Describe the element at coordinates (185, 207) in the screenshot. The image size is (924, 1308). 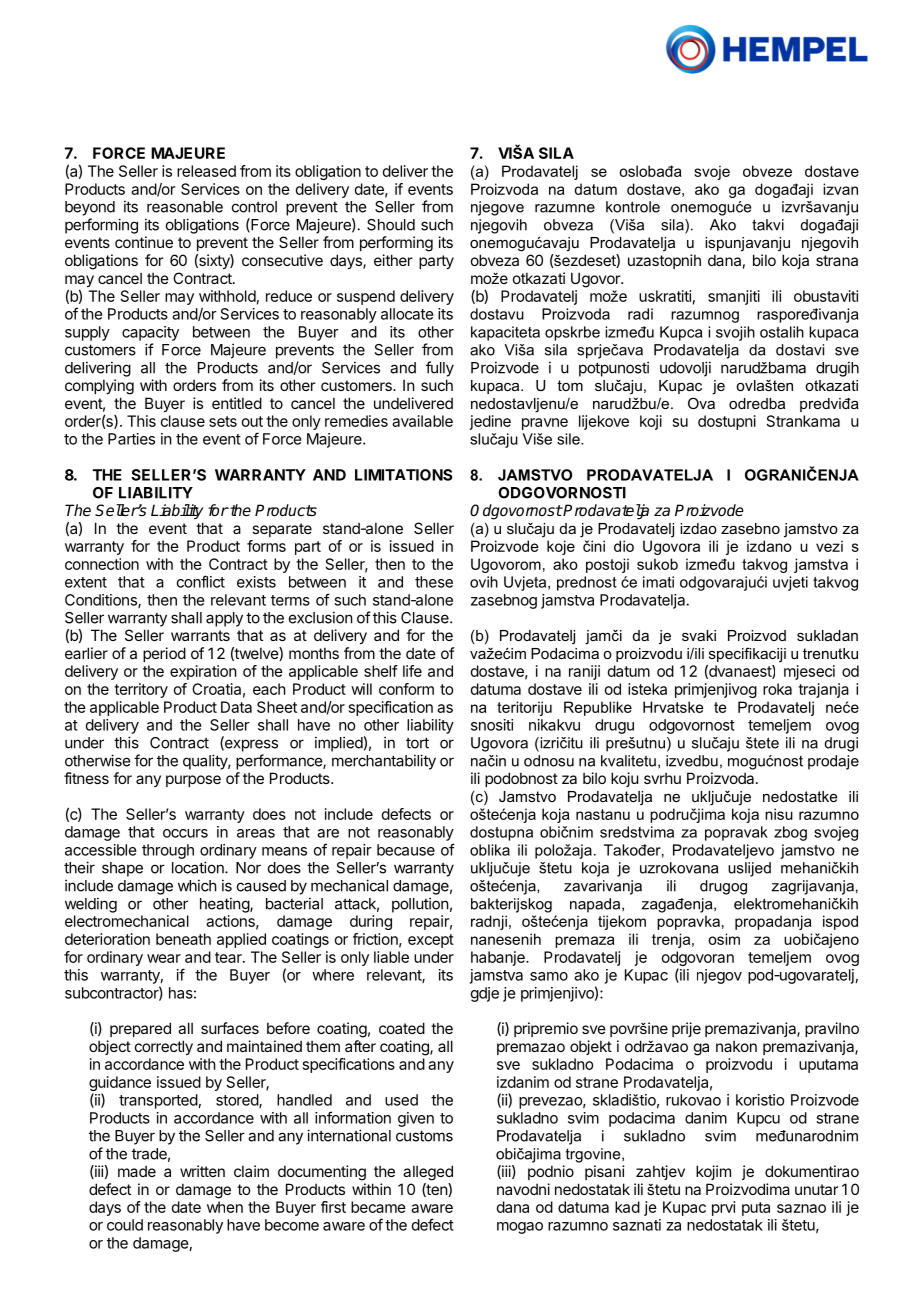
I see `reasonable` at that location.
